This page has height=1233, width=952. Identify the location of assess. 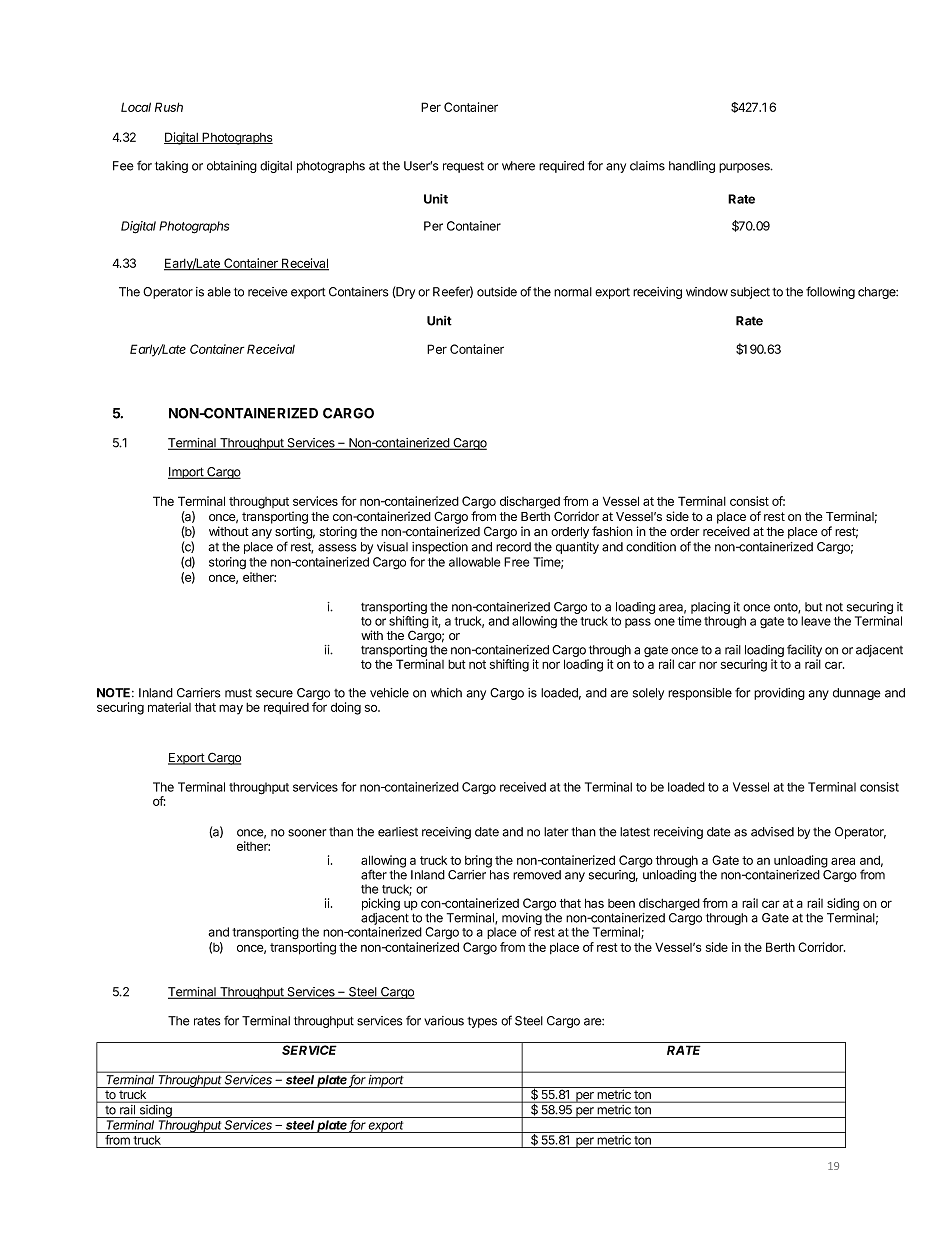
(337, 548).
